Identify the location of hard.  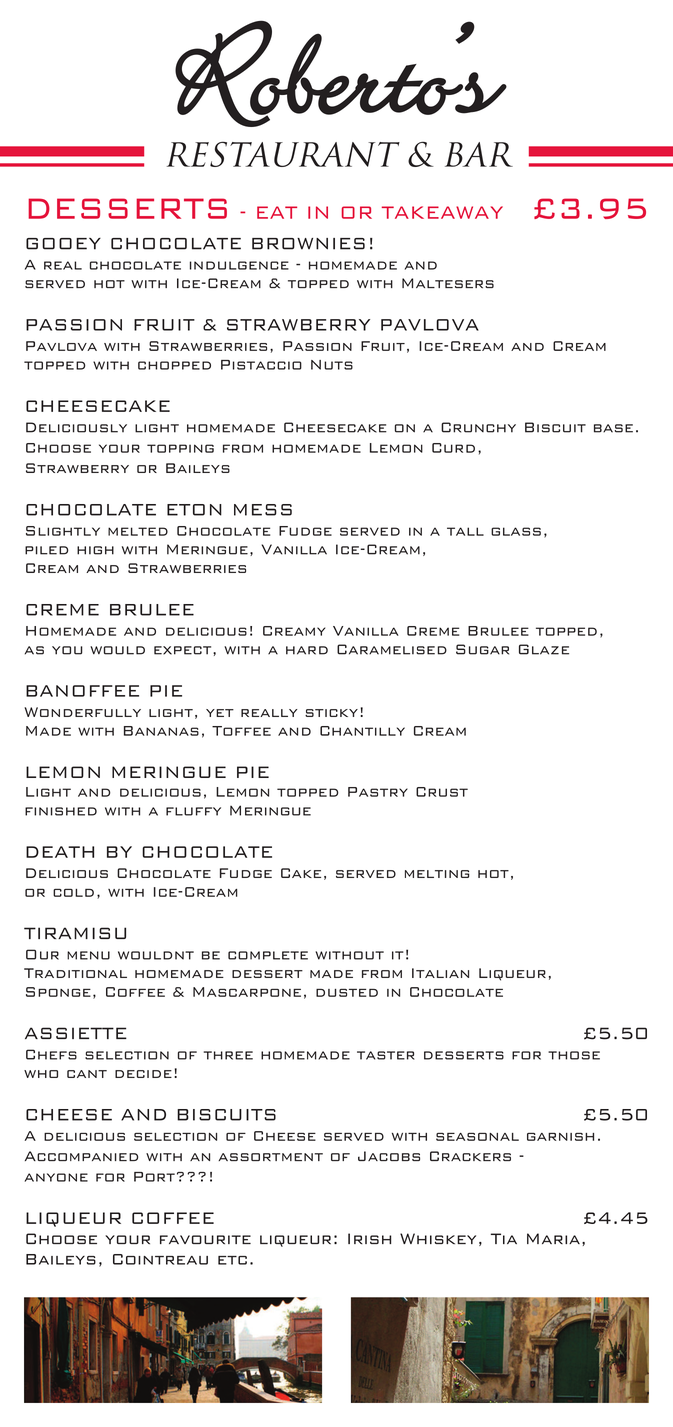
(307, 650).
